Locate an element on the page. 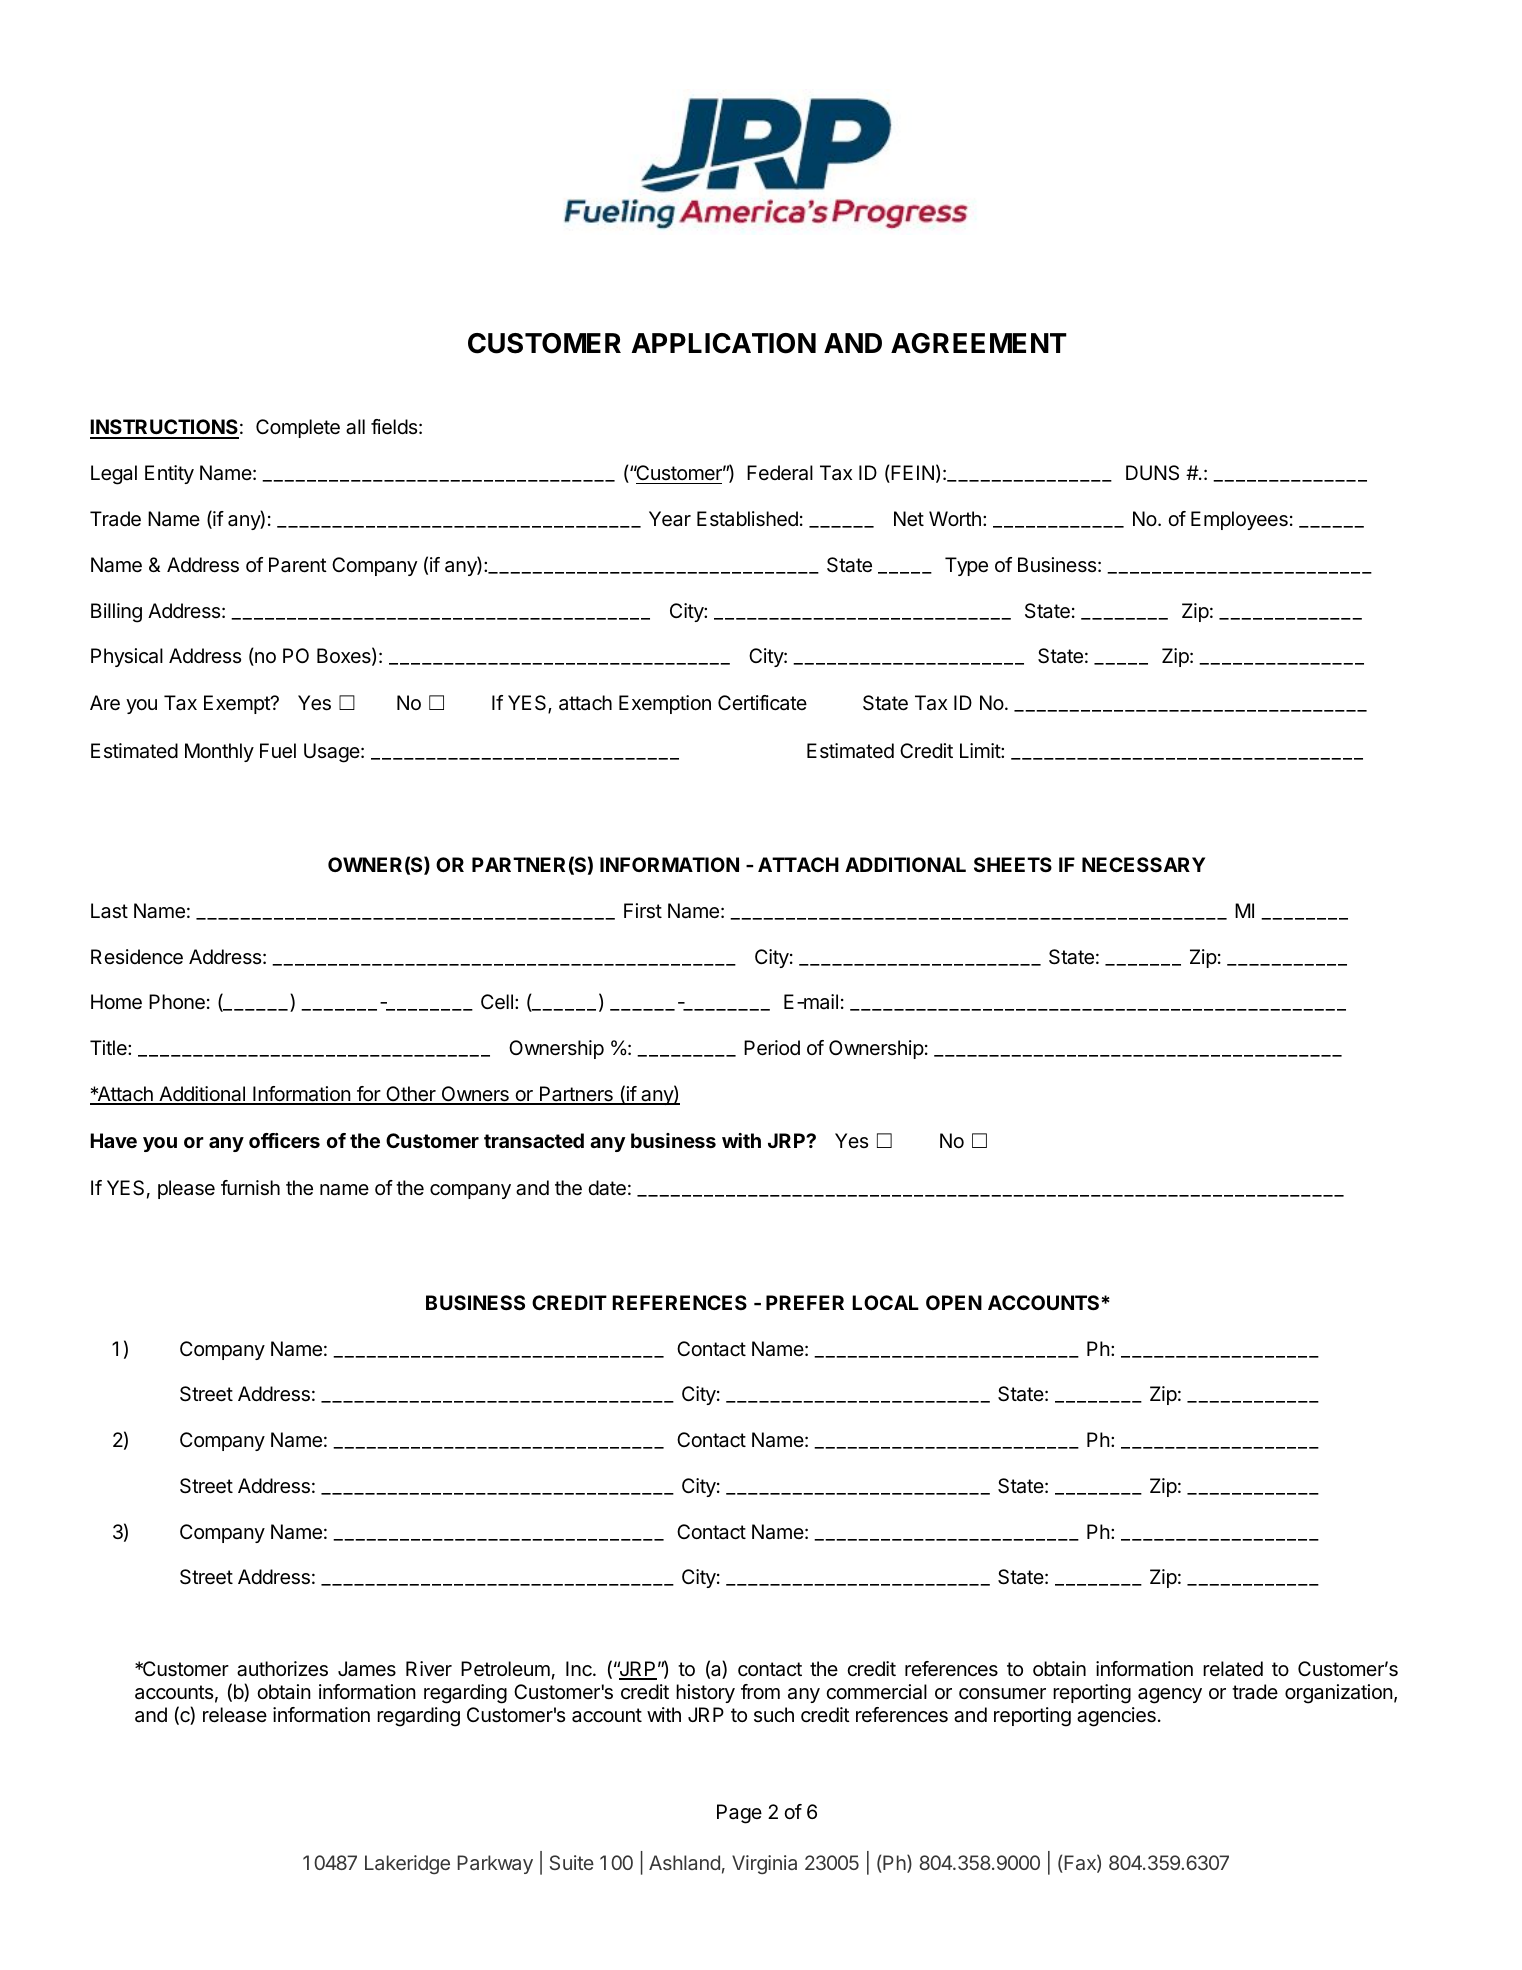  Page is located at coordinates (739, 1814).
